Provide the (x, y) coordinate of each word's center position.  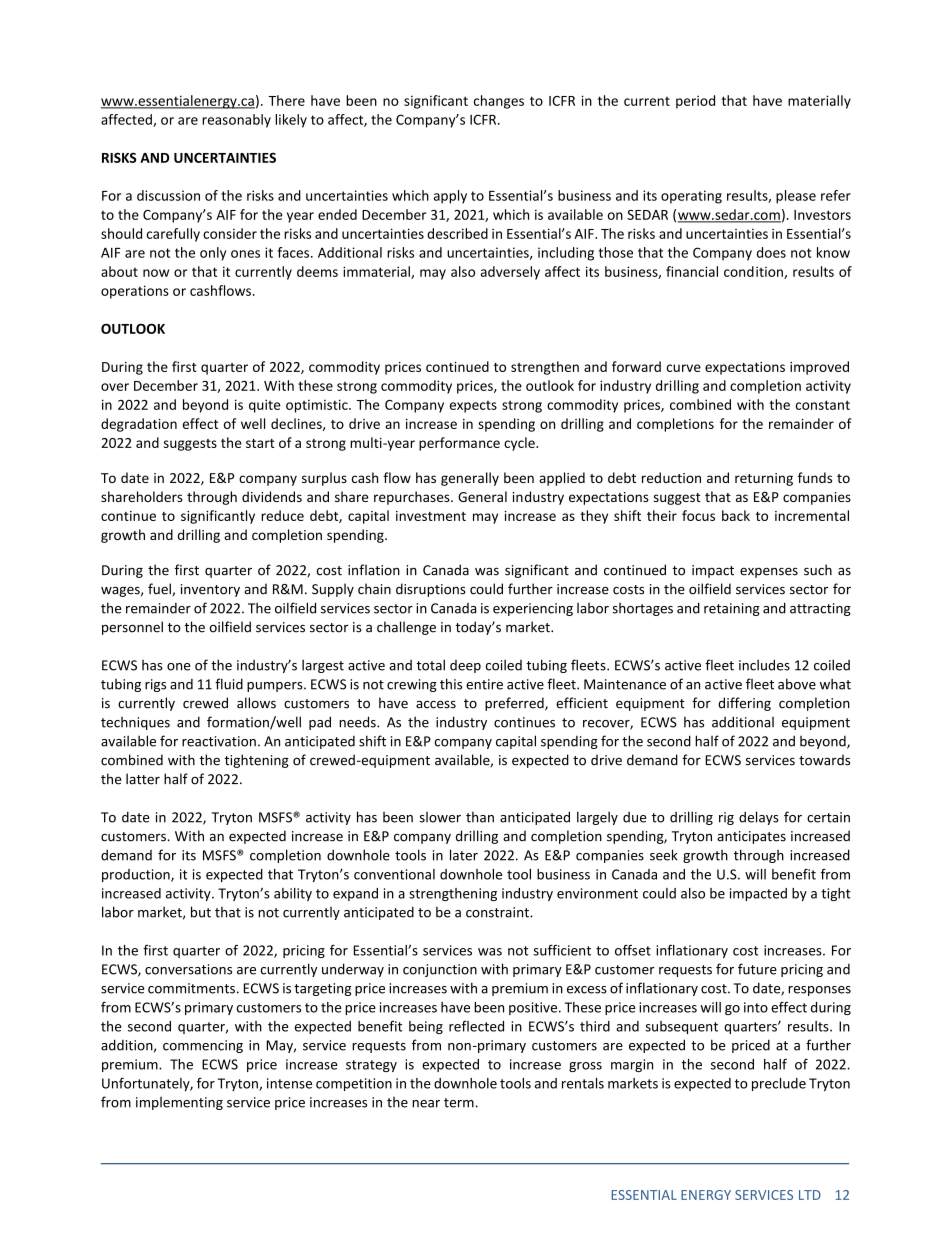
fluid (229, 684)
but (201, 912)
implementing (179, 1103)
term (460, 1103)
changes (499, 102)
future (757, 969)
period (695, 102)
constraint (498, 912)
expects (473, 407)
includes (764, 665)
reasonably (236, 121)
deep (465, 666)
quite (265, 406)
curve (684, 368)
